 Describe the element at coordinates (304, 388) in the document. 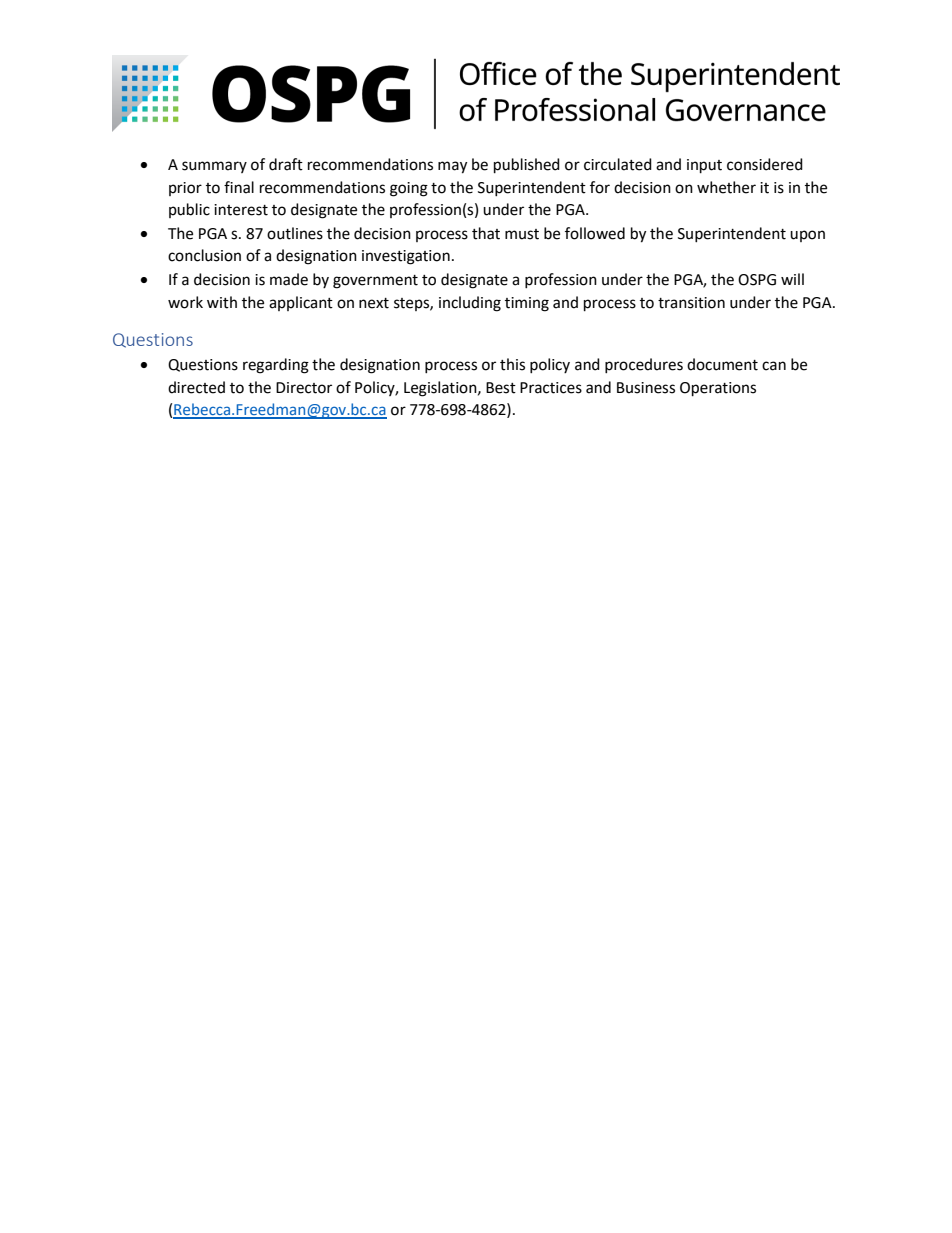

I see `Director` at that location.
